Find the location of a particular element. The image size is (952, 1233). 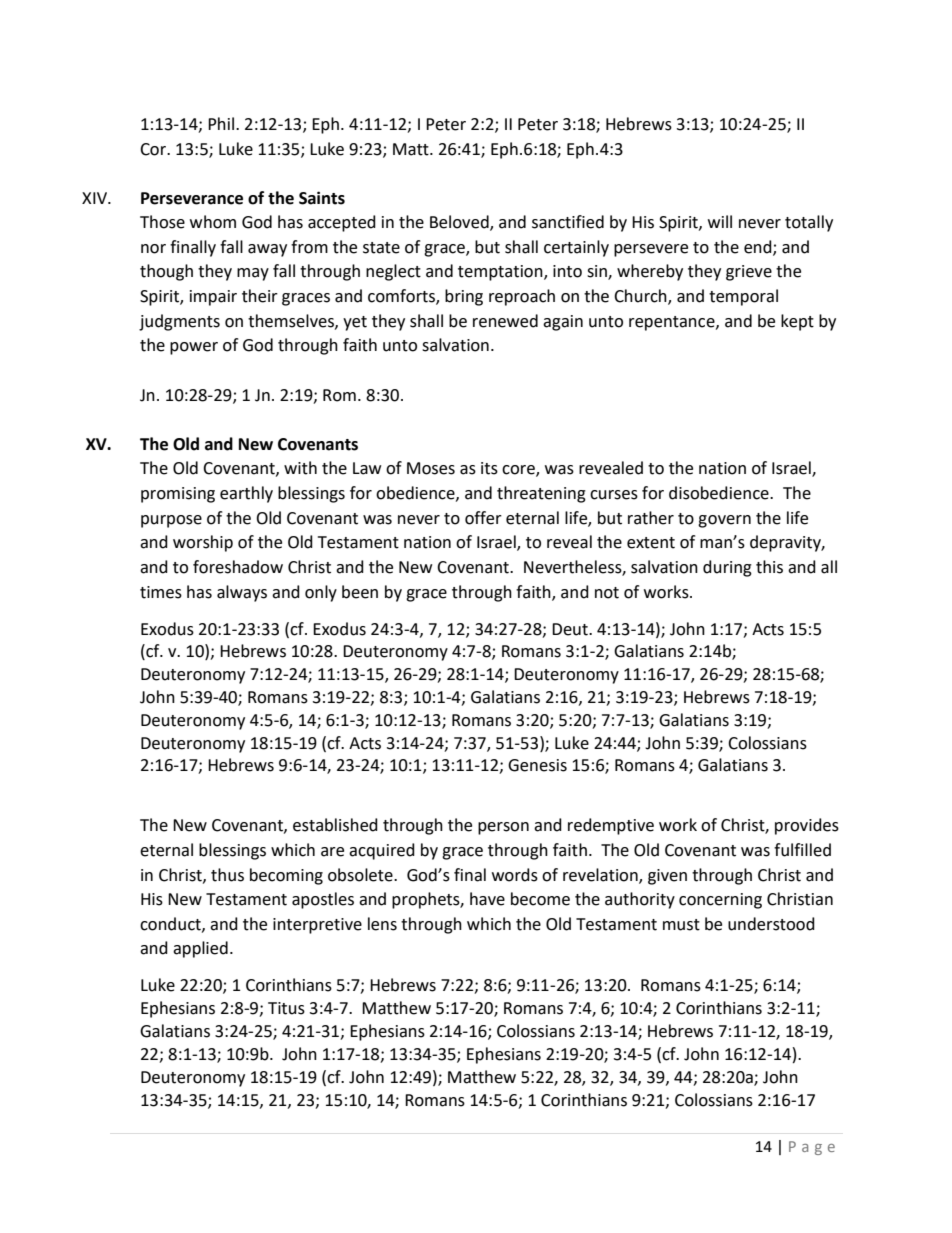

times is located at coordinates (161, 592).
